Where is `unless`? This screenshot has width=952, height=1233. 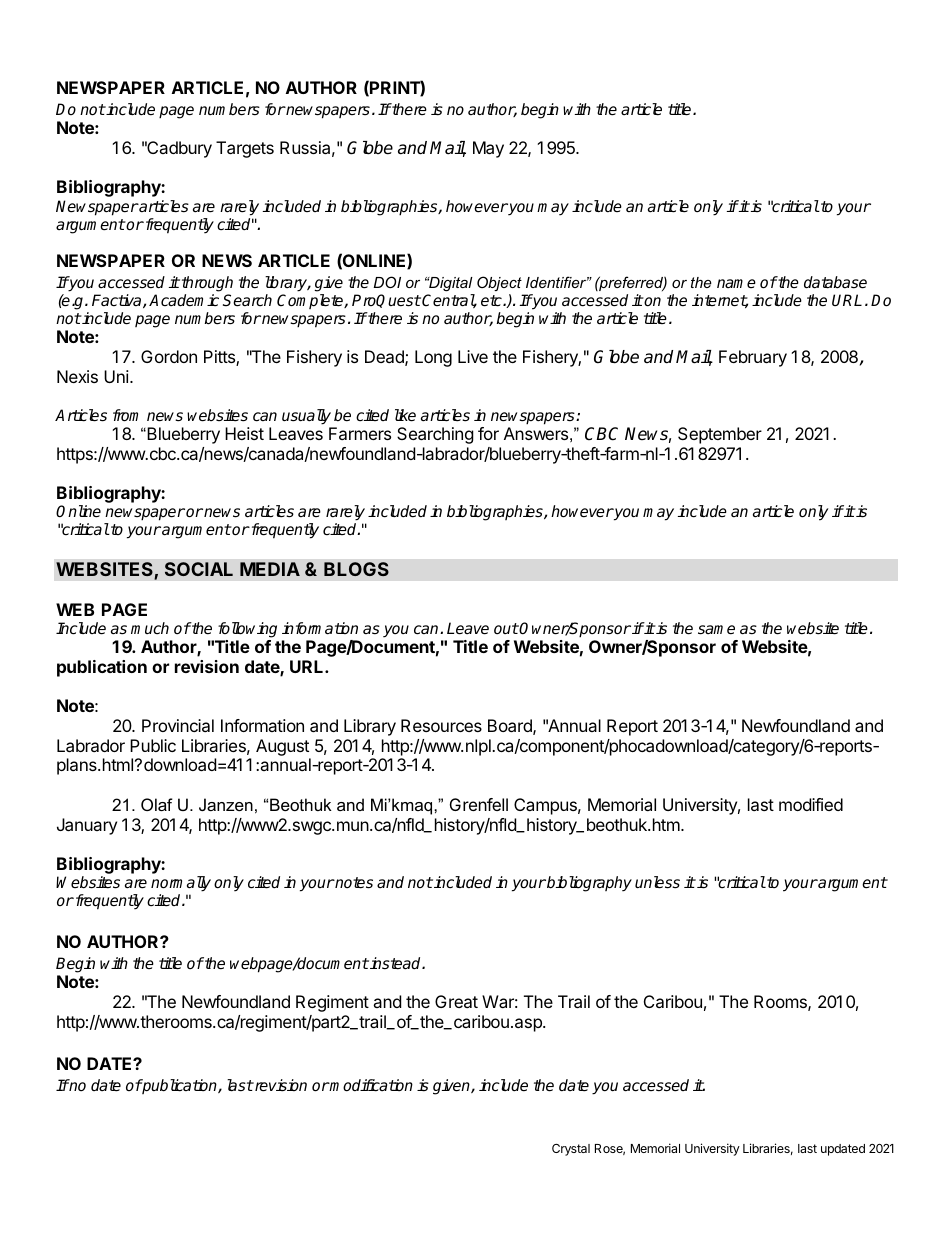 unless is located at coordinates (657, 882).
